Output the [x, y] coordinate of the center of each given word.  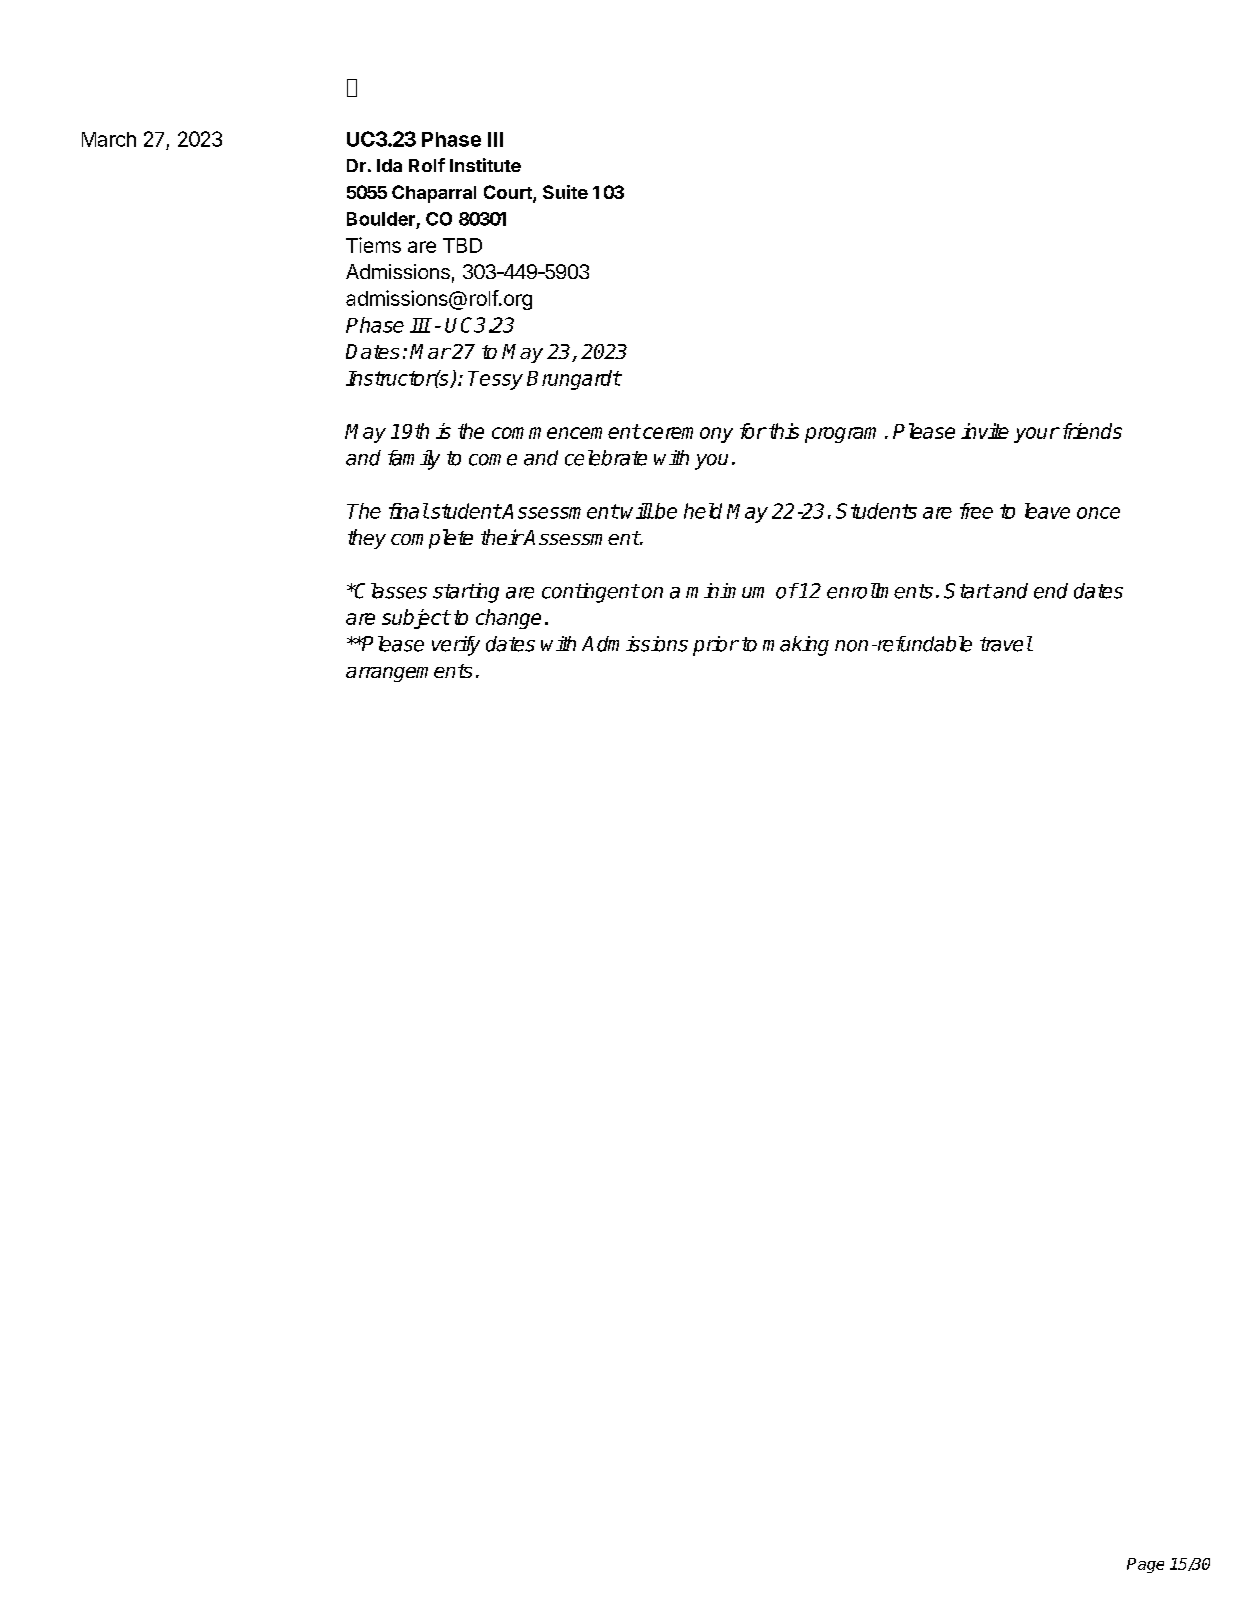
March [109, 139]
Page [1145, 1565]
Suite [565, 192]
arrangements [409, 673]
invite [985, 431]
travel [1006, 644]
